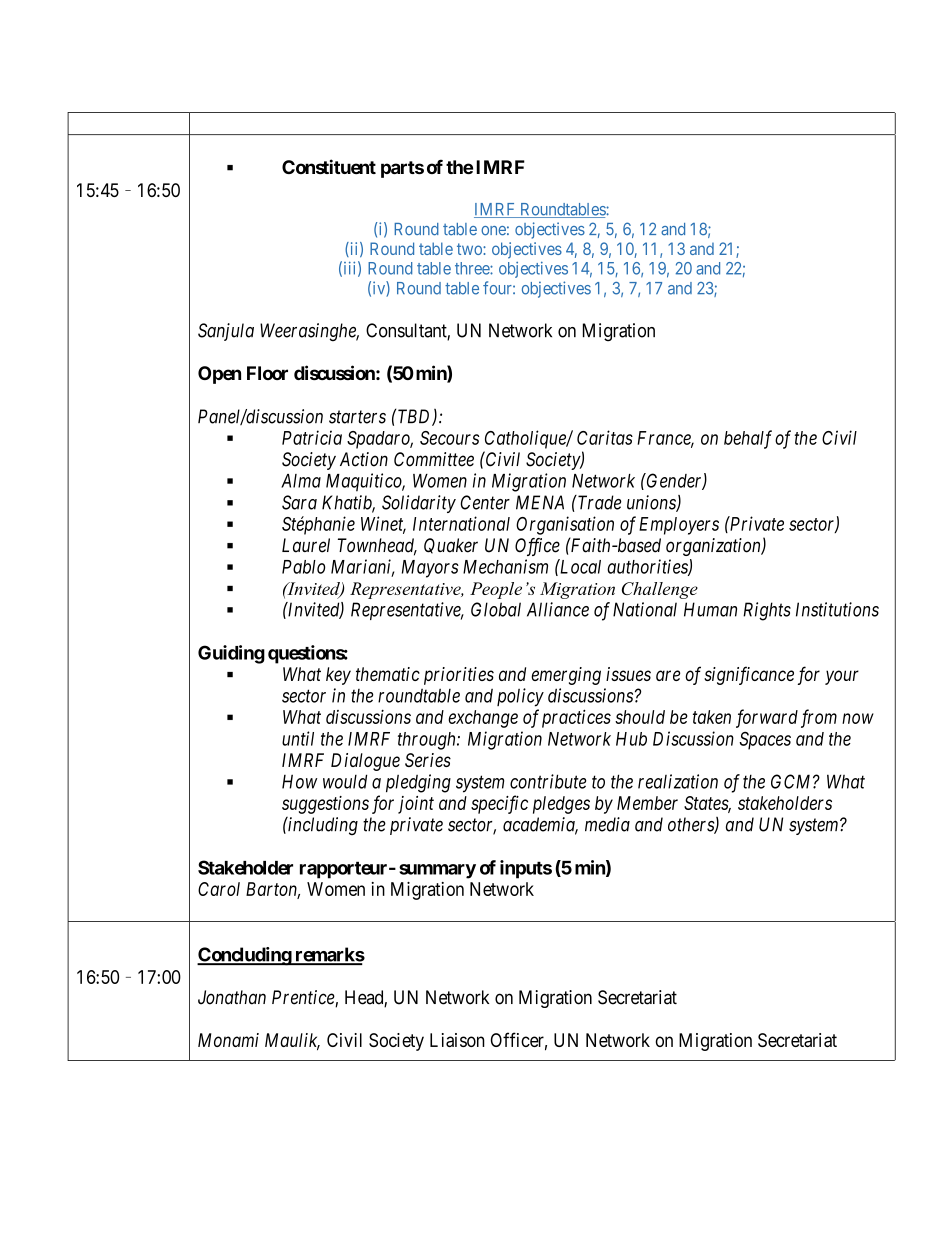 The height and width of the screenshot is (1233, 952). I want to click on media, so click(607, 824).
